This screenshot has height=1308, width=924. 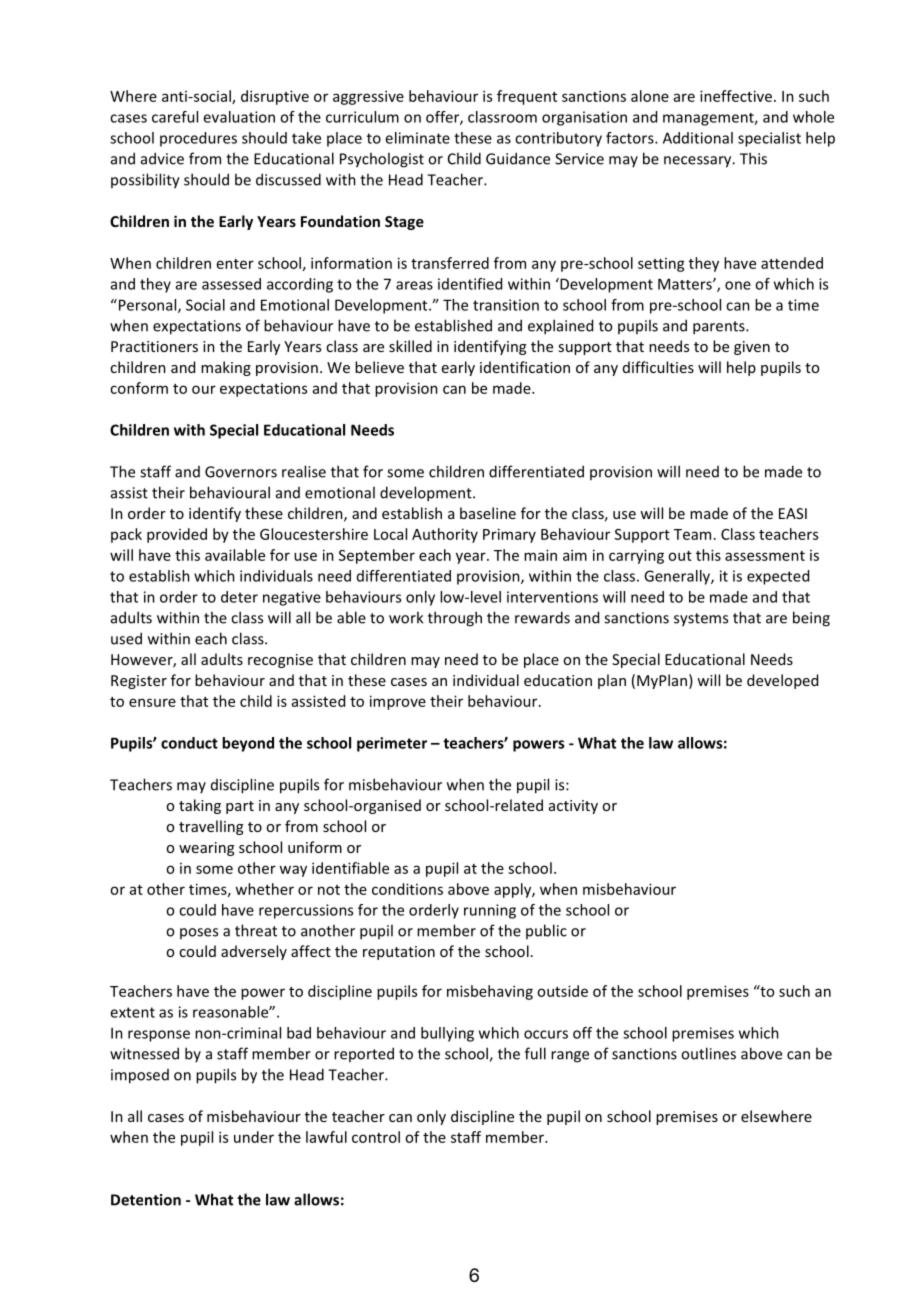 What do you see at coordinates (417, 138) in the screenshot?
I see `eliminate` at bounding box center [417, 138].
